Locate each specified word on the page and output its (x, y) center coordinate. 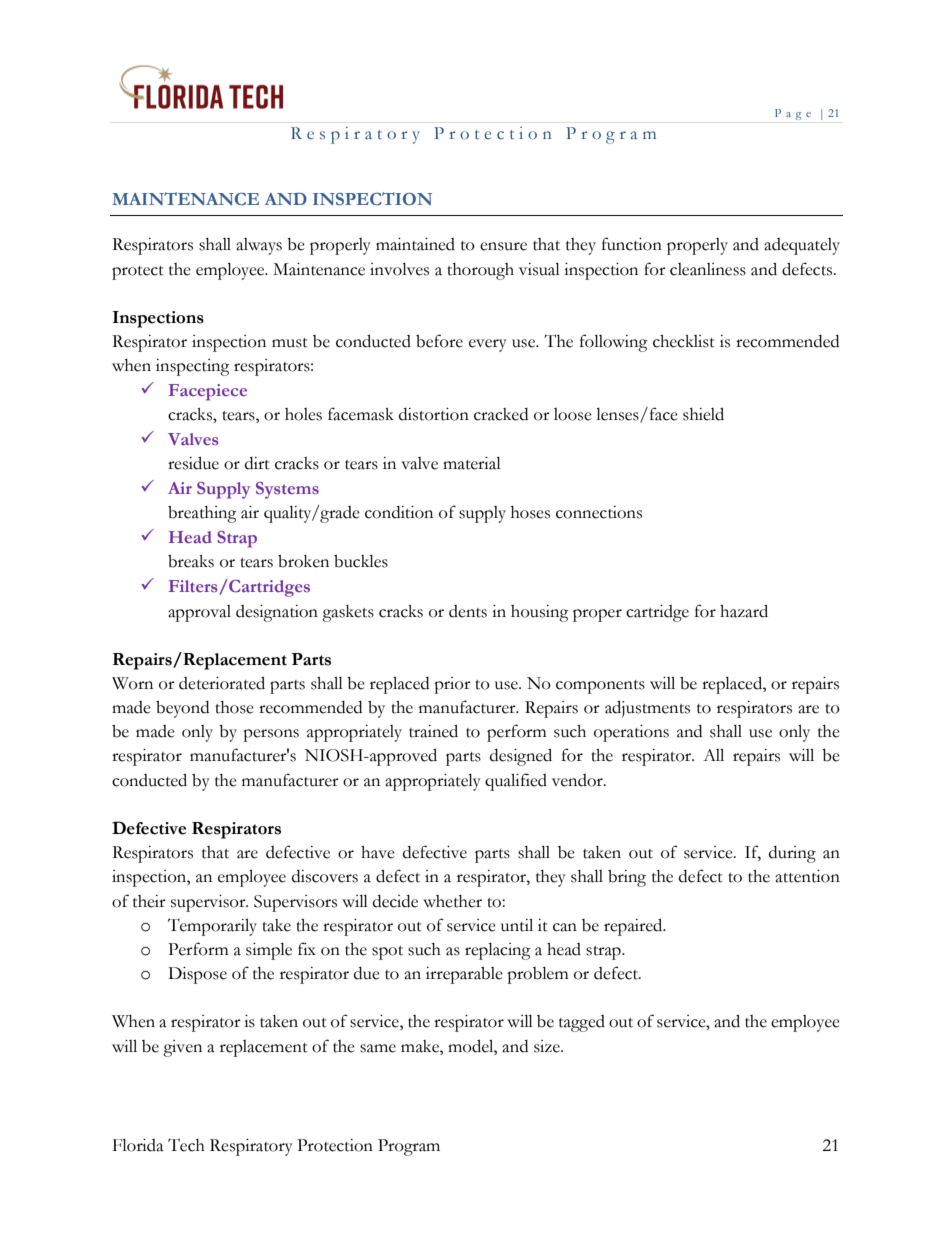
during (792, 854)
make (421, 1046)
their (149, 901)
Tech (186, 1145)
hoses (530, 512)
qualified (516, 782)
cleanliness (708, 269)
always (259, 246)
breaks (191, 561)
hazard (744, 611)
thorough (480, 271)
